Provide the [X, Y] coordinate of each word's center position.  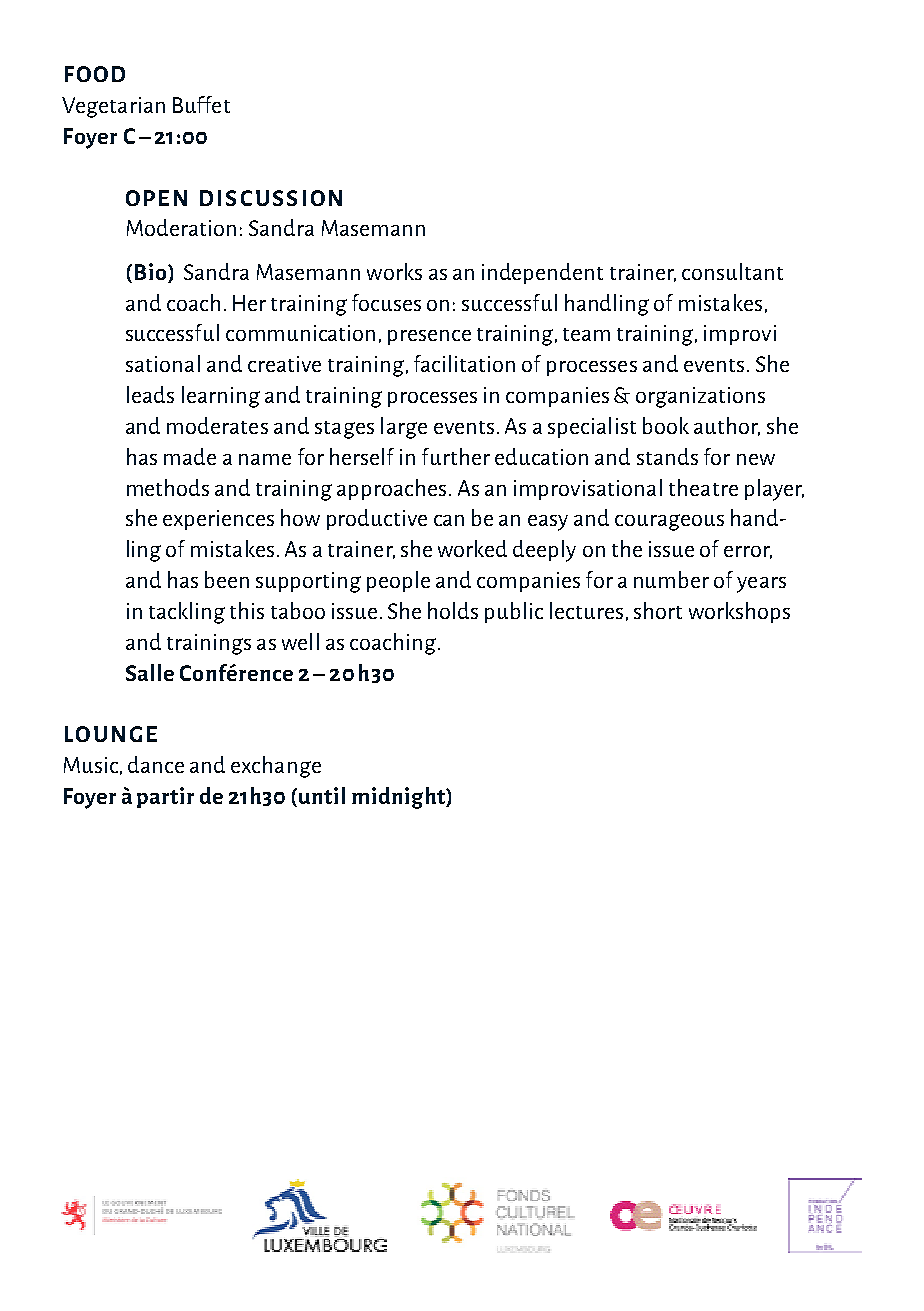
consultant [732, 271]
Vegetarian [113, 107]
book [666, 425]
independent [542, 273]
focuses [386, 302]
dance [156, 764]
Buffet [201, 104]
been [227, 579]
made [190, 456]
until [322, 795]
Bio [152, 271]
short [658, 610]
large [404, 428]
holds [453, 610]
